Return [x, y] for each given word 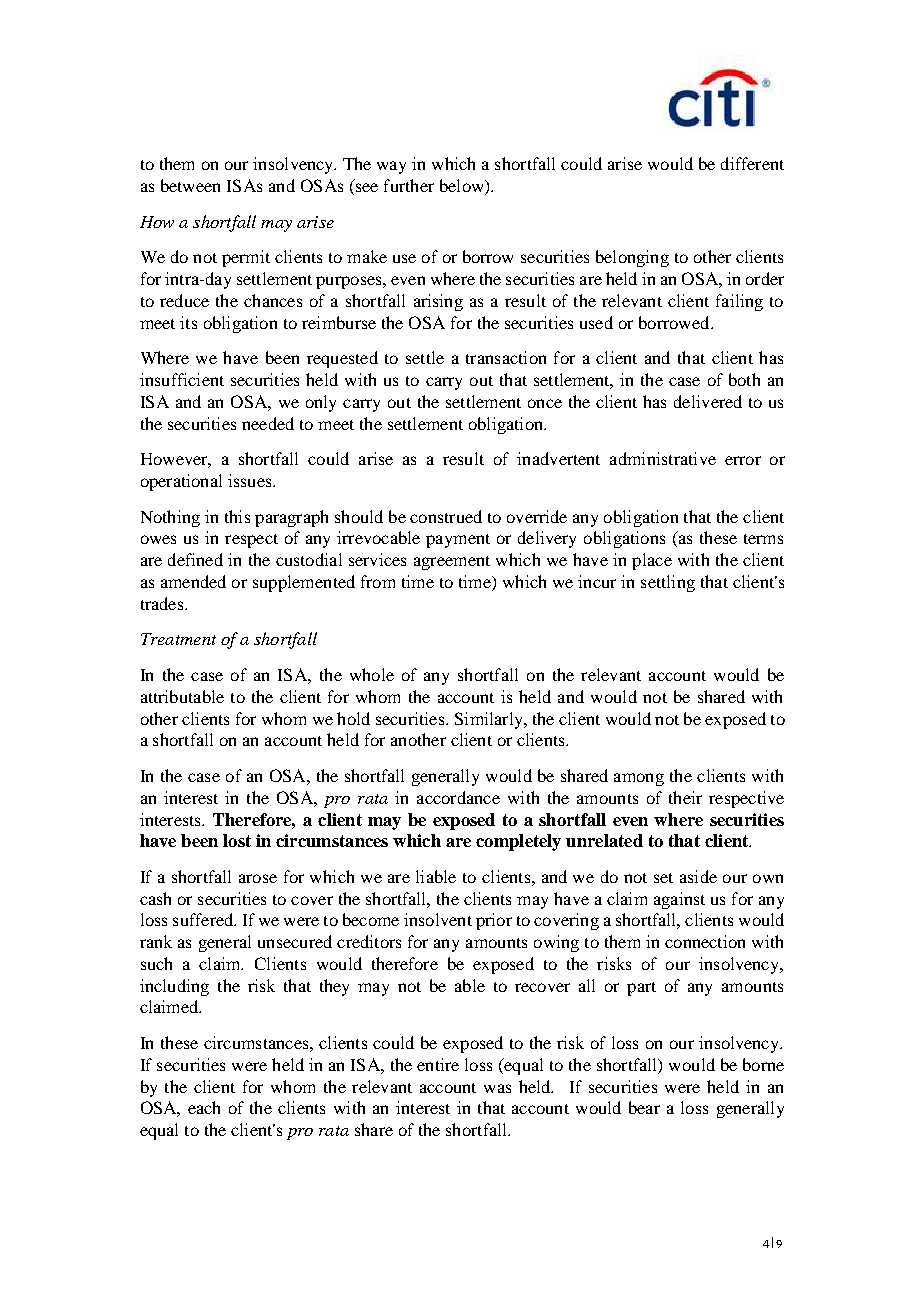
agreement [452, 563]
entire [438, 1064]
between [190, 185]
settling [668, 583]
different [752, 163]
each [204, 1107]
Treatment [178, 639]
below [463, 187]
